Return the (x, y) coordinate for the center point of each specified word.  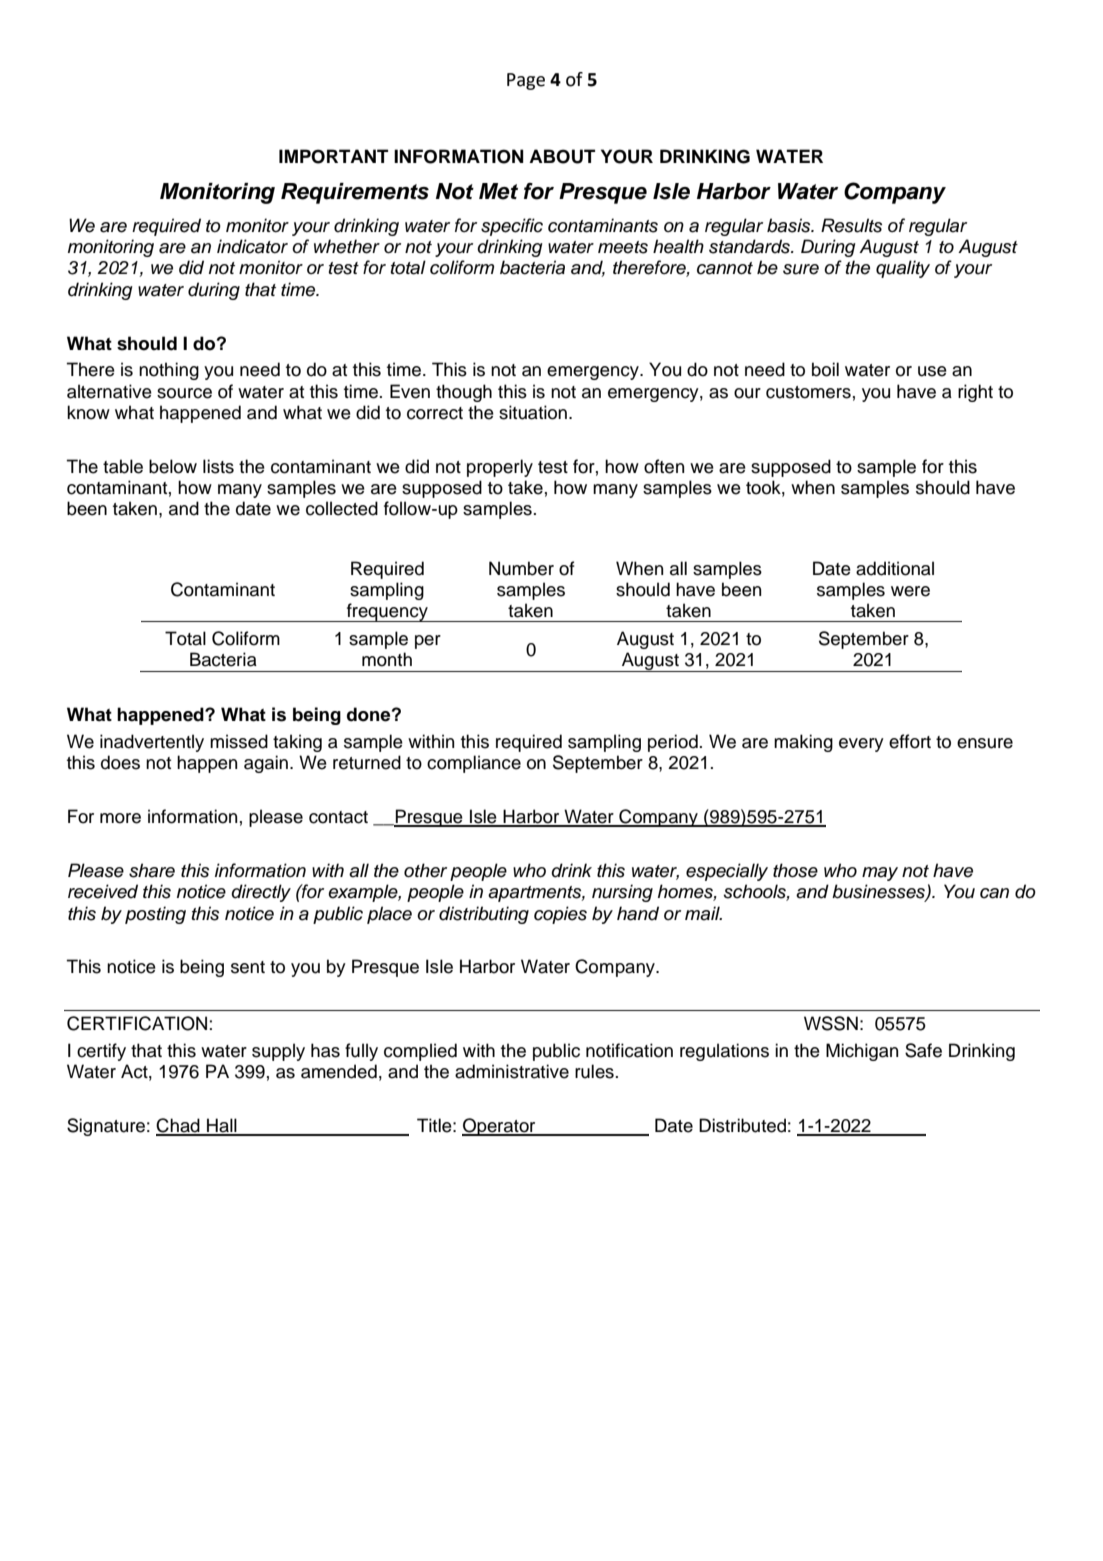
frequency (387, 612)
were (910, 591)
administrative (512, 1071)
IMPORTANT (333, 156)
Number (521, 568)
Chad (179, 1126)
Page (526, 81)
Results (851, 225)
